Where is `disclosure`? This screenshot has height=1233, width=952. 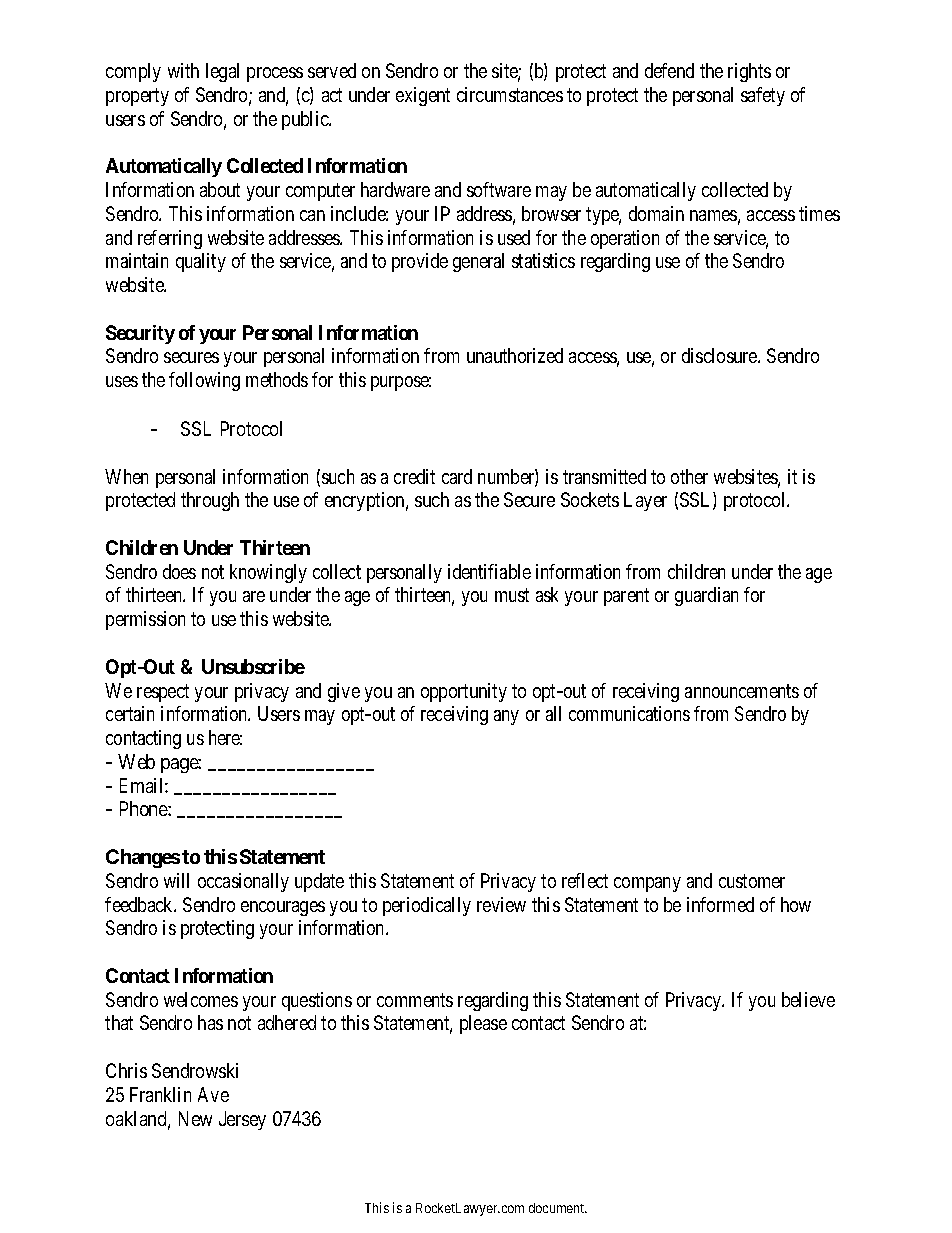
disclosure is located at coordinates (720, 355).
